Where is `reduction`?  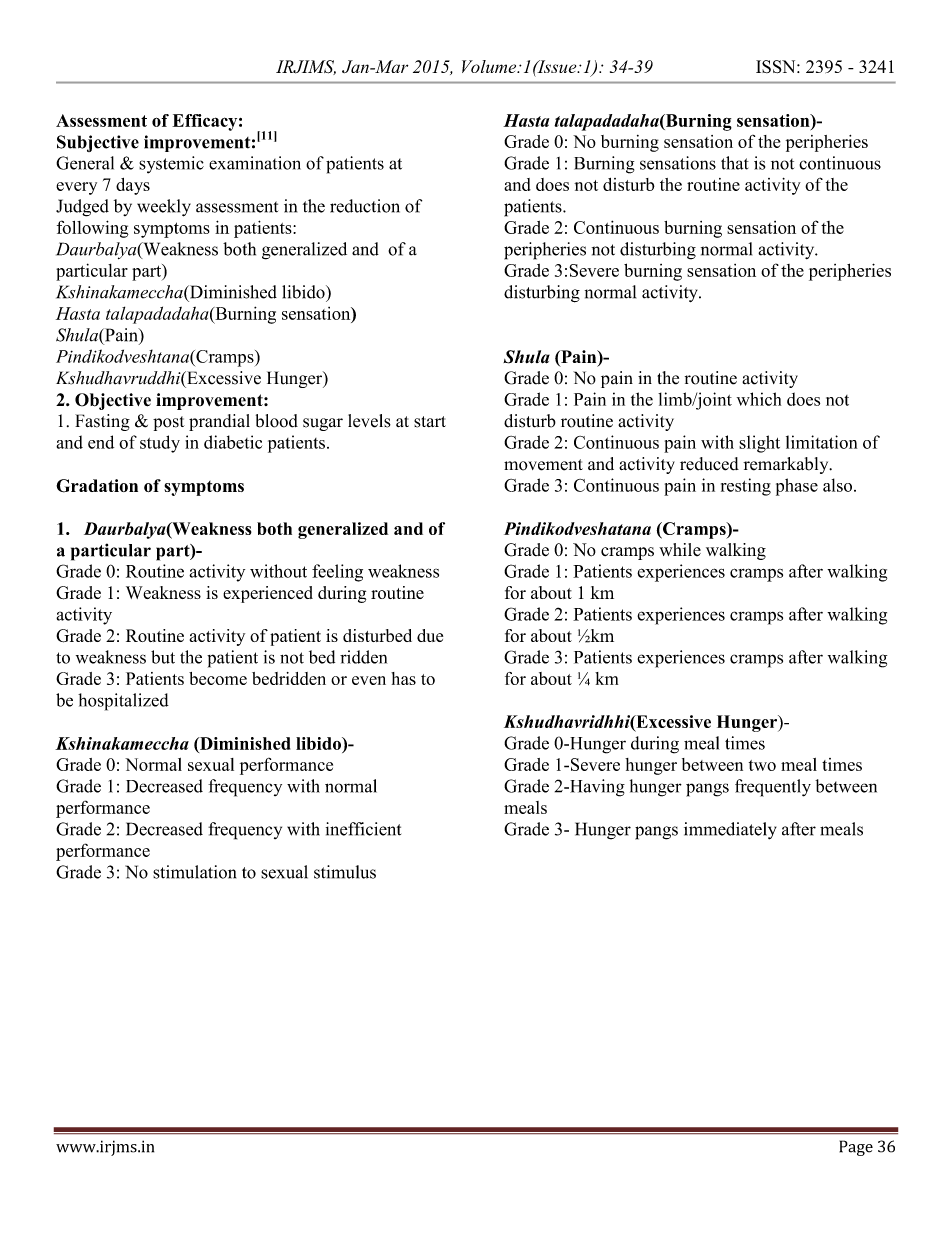 reduction is located at coordinates (365, 206).
